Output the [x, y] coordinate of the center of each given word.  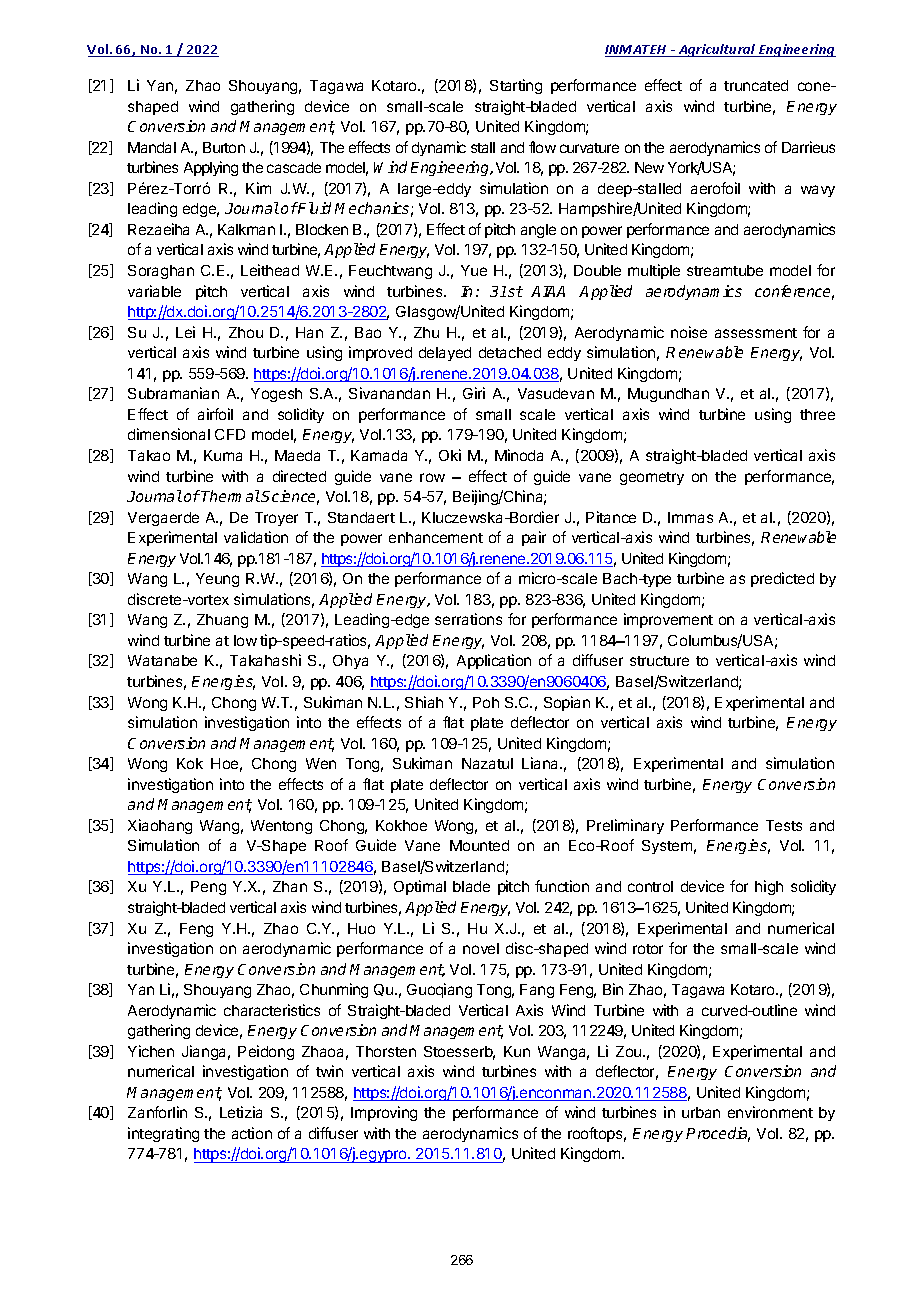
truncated [756, 85]
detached [510, 352]
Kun [517, 1051]
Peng [208, 888]
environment [770, 1112]
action [252, 1133]
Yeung [217, 580]
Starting [516, 86]
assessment [756, 333]
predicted [782, 579]
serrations [468, 619]
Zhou [246, 332]
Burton [224, 147]
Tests [784, 825]
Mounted [479, 845]
